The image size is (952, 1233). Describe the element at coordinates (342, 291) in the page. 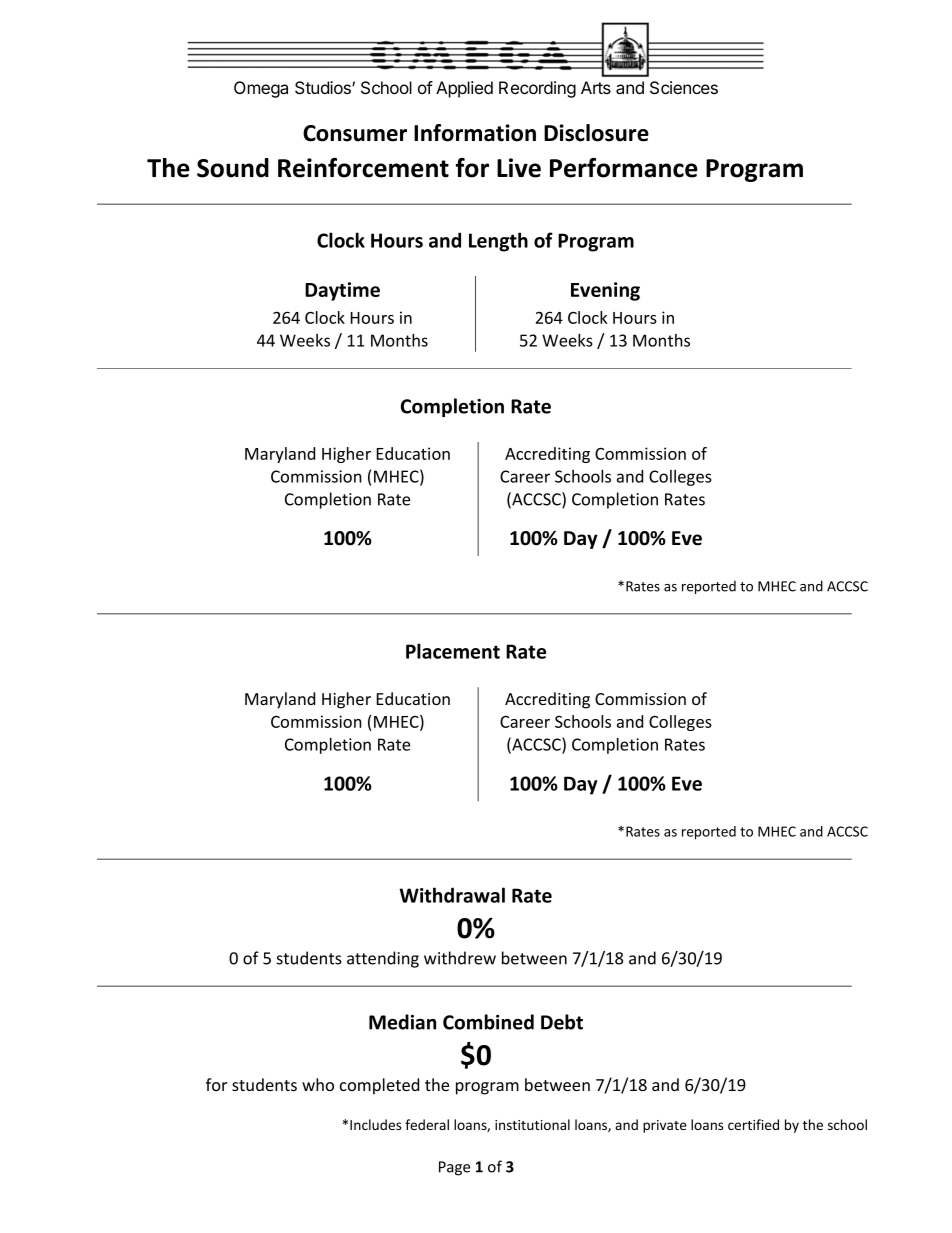

I see `Daytime` at that location.
